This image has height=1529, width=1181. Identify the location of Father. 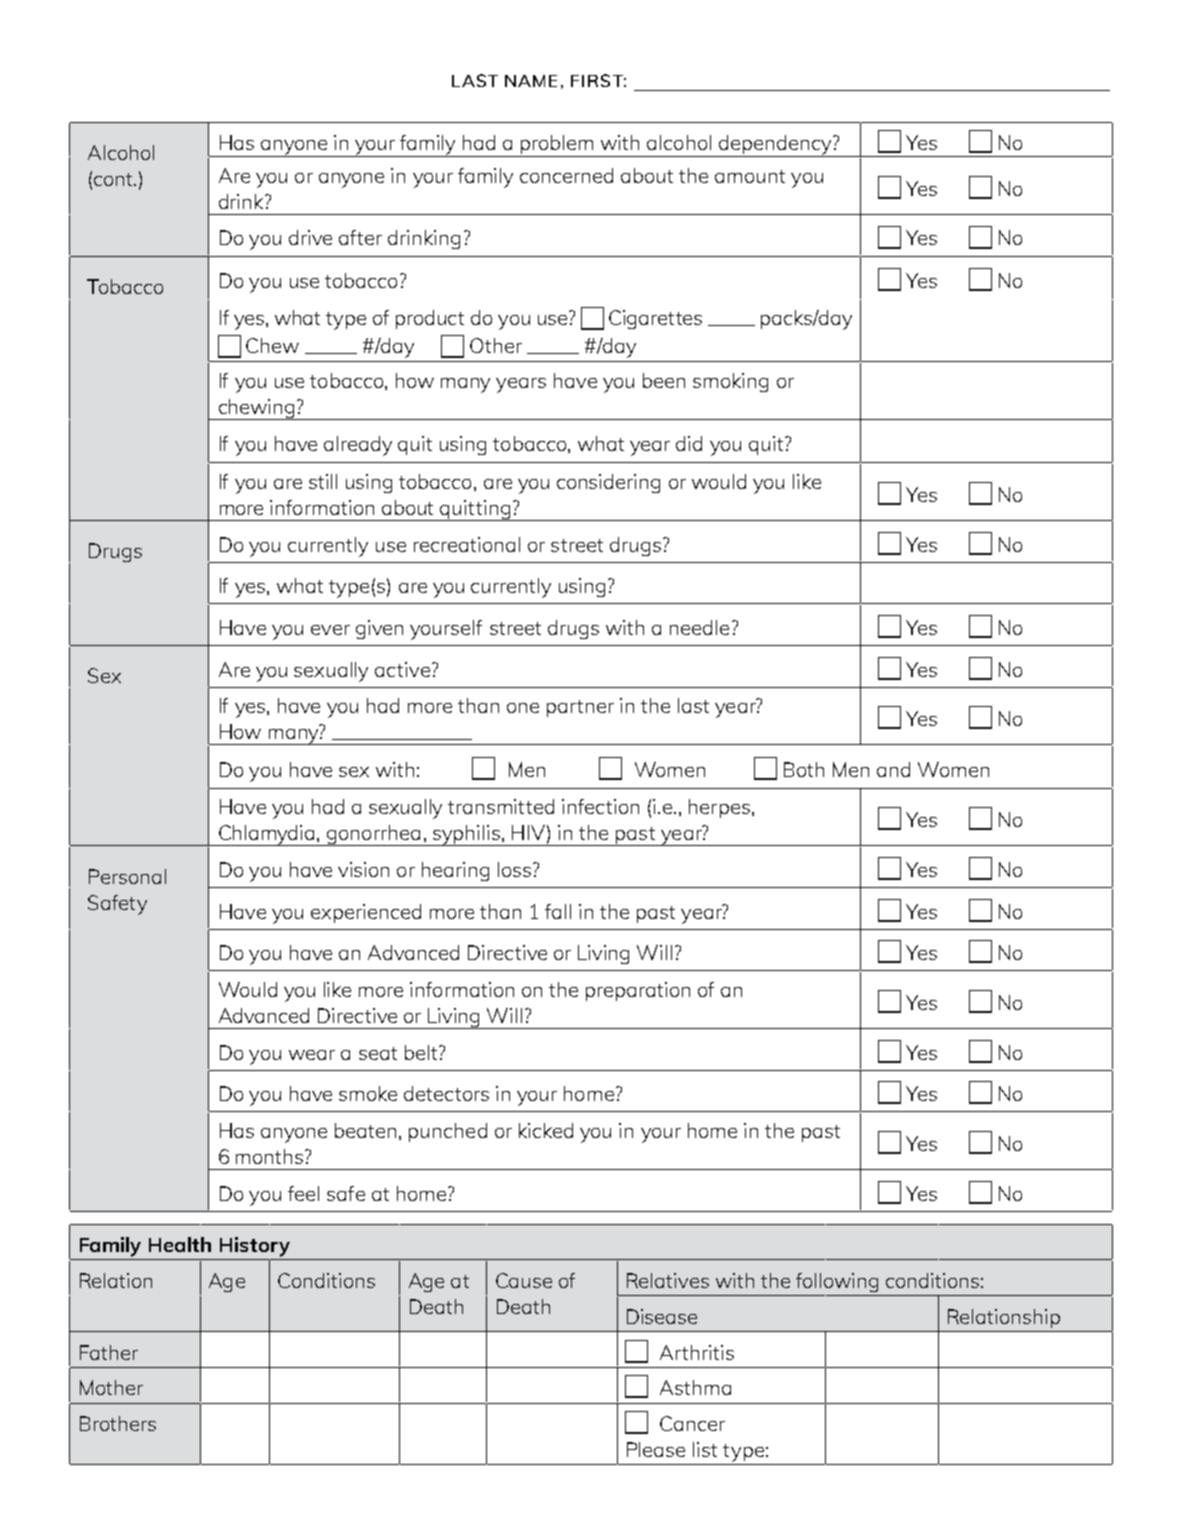
(109, 1352).
